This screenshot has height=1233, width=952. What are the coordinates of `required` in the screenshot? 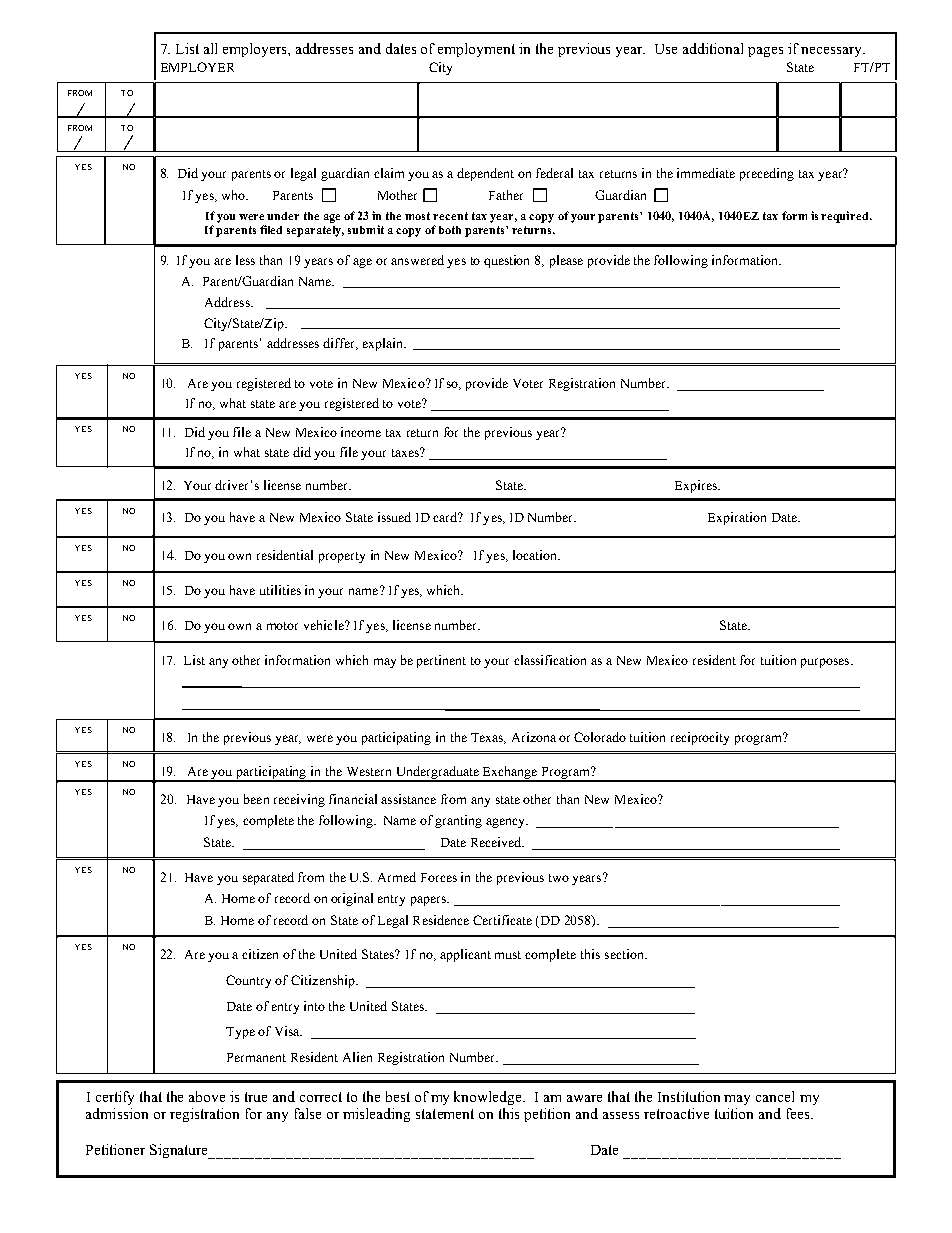 It's located at (846, 217).
